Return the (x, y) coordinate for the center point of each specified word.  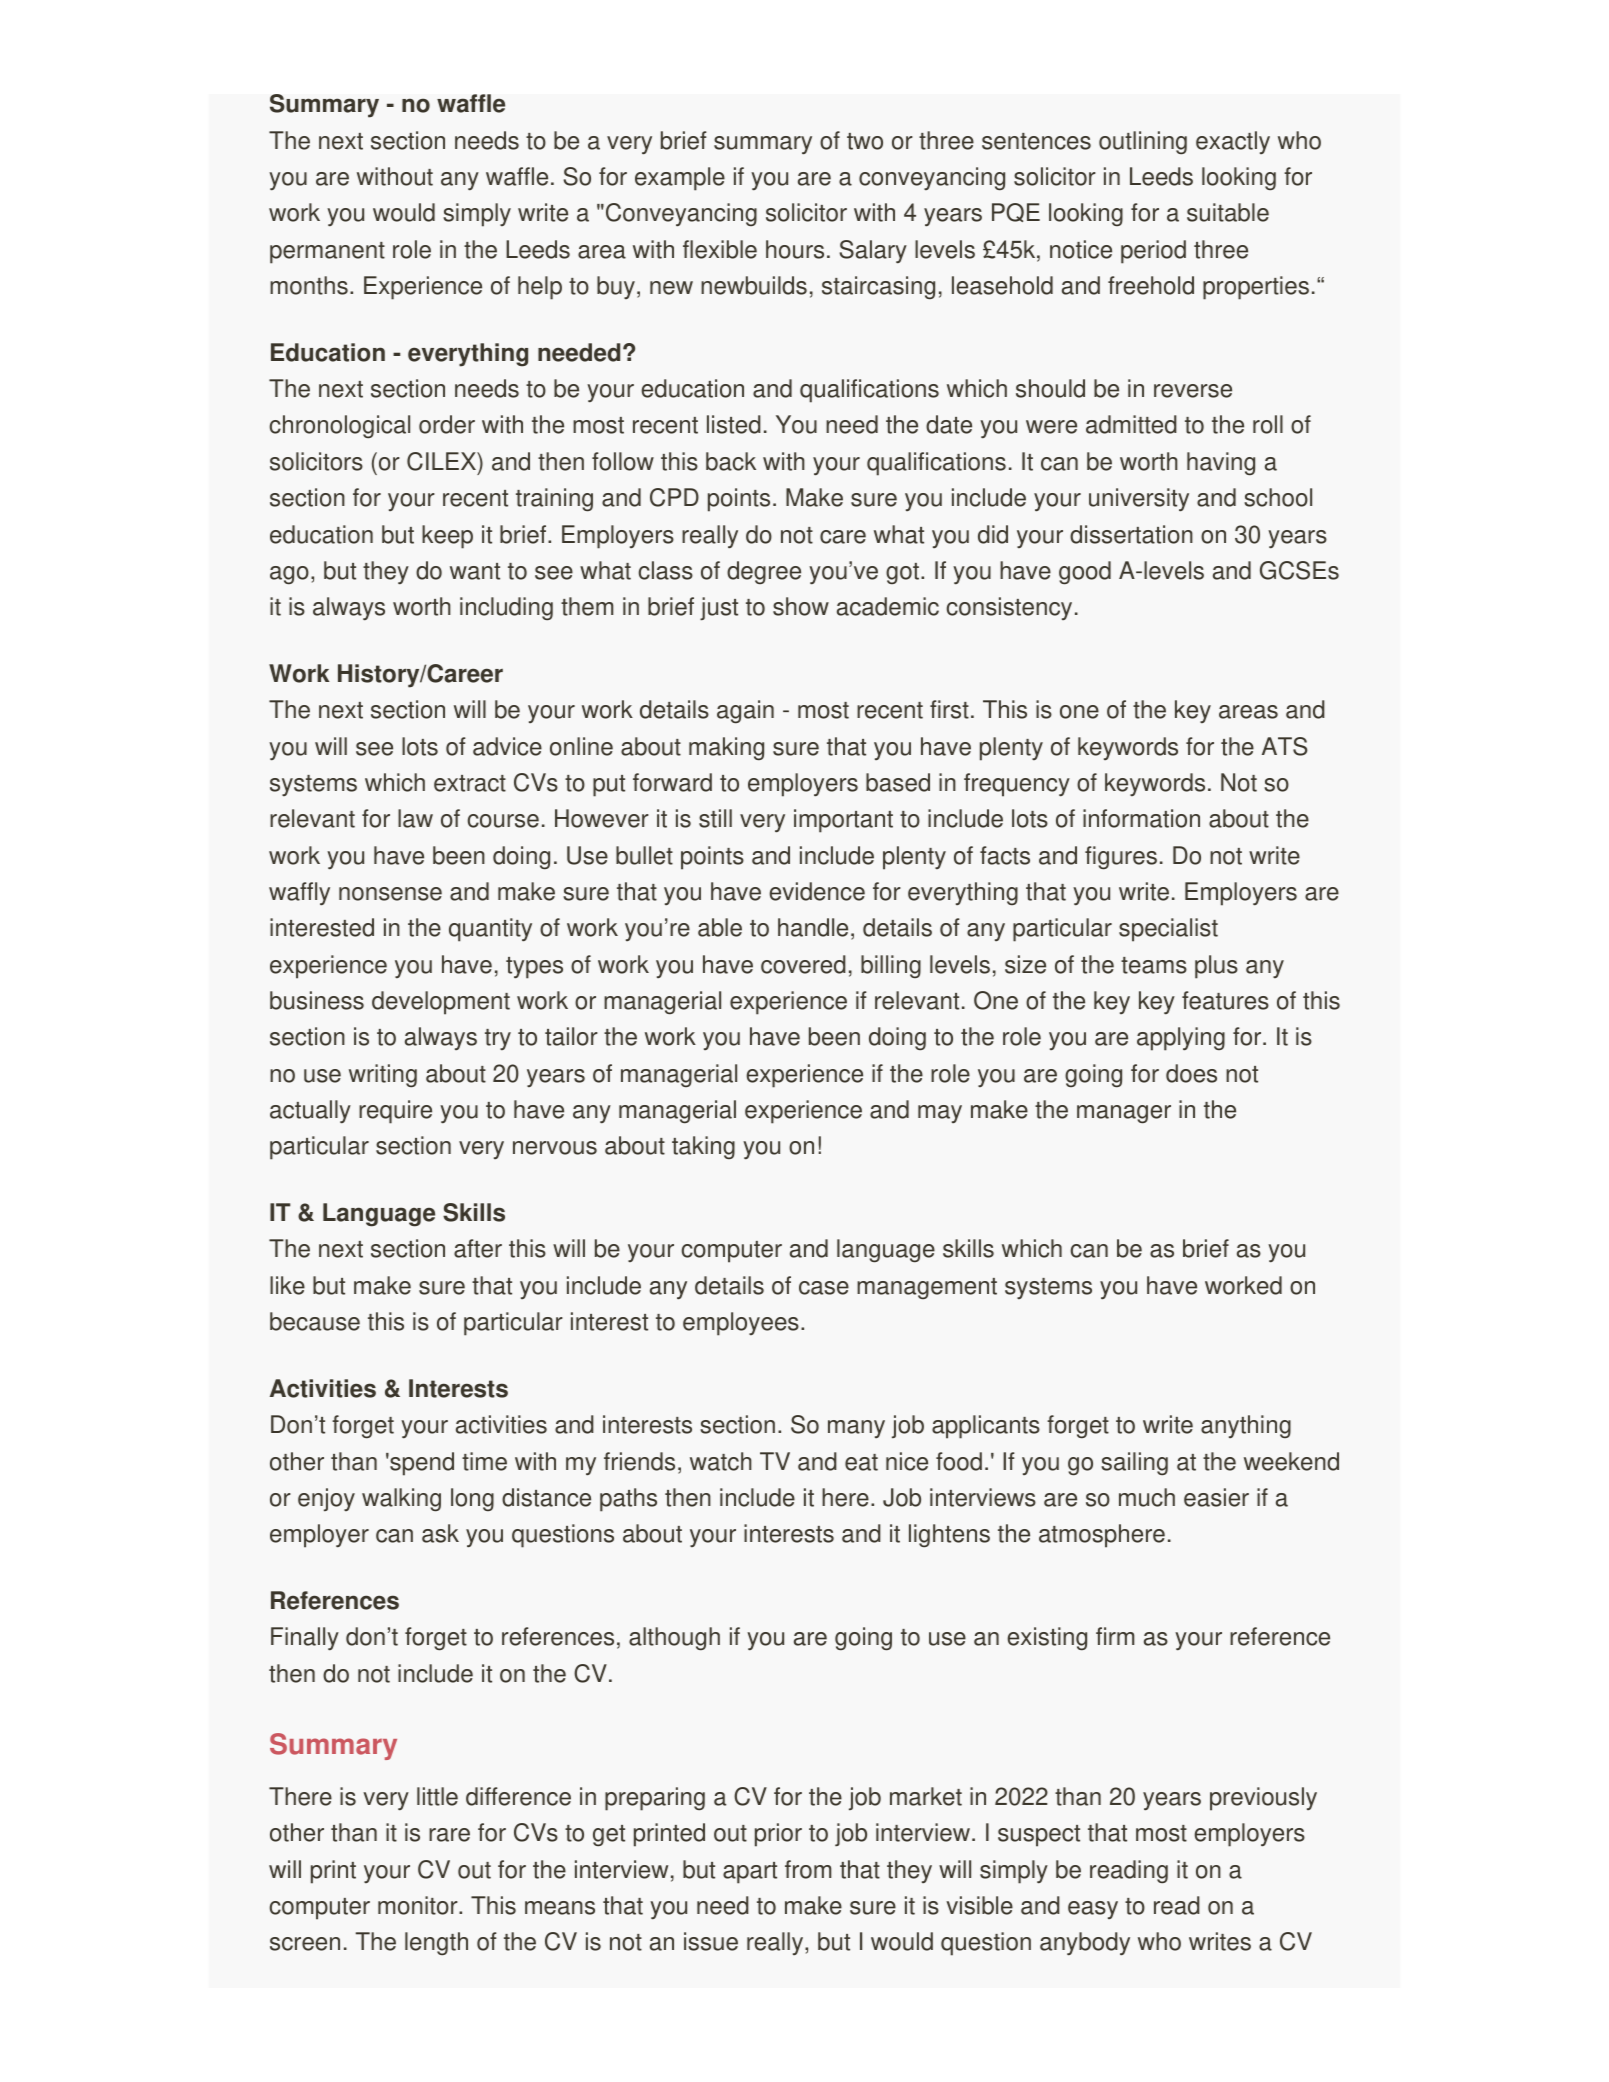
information (1141, 818)
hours (795, 249)
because (315, 1321)
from (808, 1869)
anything (1246, 1426)
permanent (327, 253)
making (726, 749)
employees (741, 1324)
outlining (1143, 143)
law (415, 818)
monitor (419, 1905)
